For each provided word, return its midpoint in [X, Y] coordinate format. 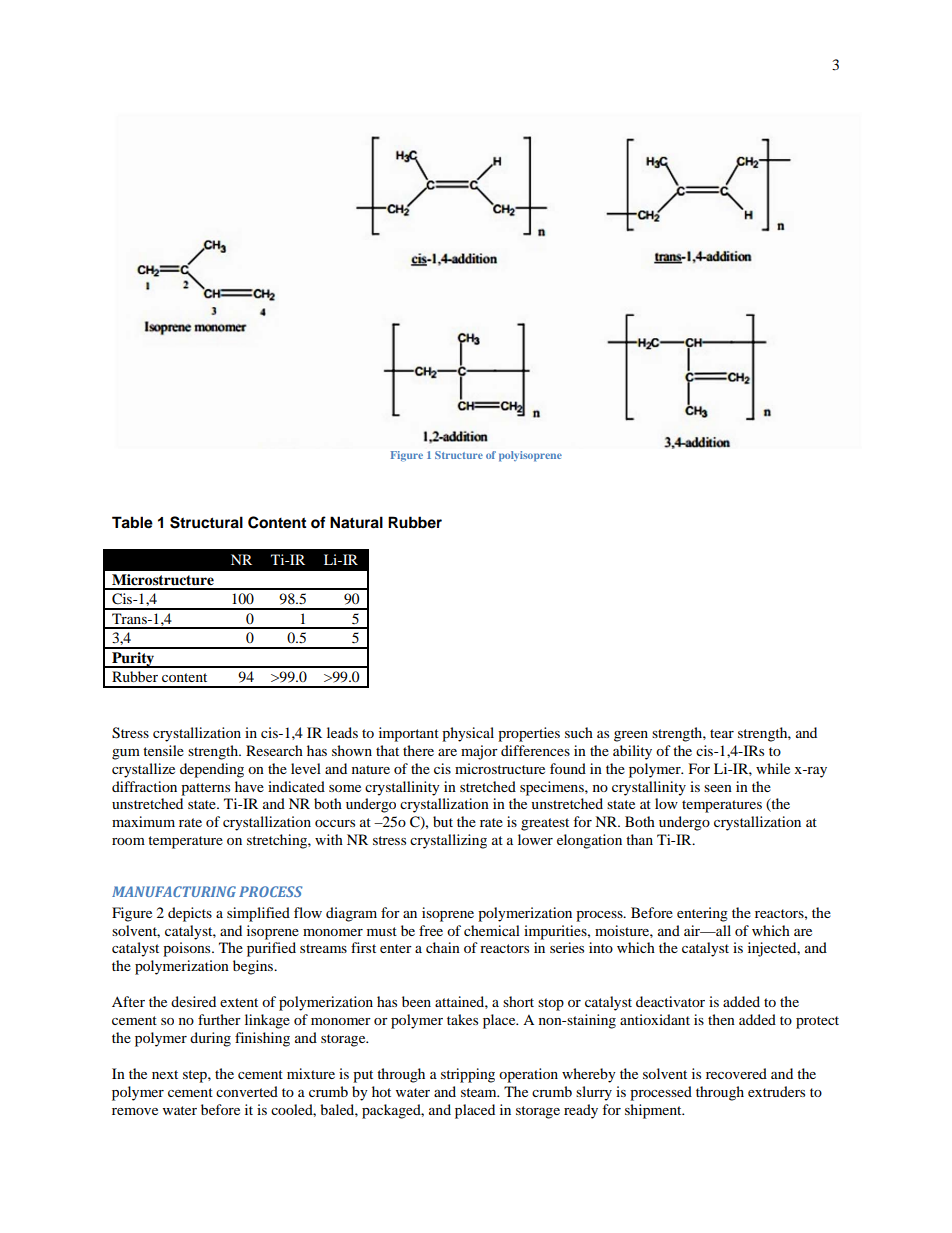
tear [722, 733]
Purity [133, 660]
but [443, 821]
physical [468, 734]
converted [247, 1091]
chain [443, 947]
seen [718, 788]
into [601, 947]
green [631, 736]
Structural [206, 522]
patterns [205, 789]
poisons [188, 949]
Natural [356, 522]
